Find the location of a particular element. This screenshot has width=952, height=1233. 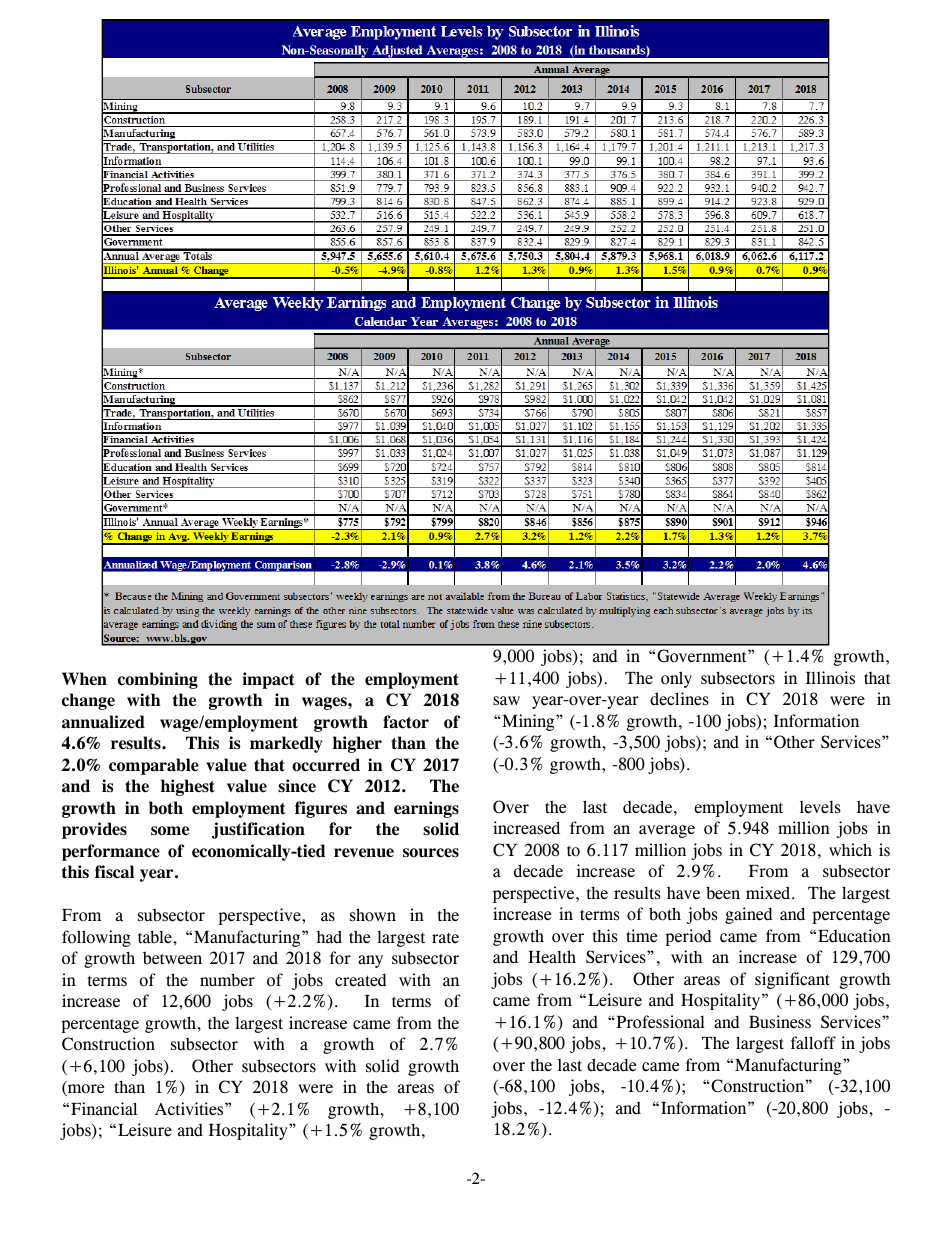

combining is located at coordinates (158, 680).
